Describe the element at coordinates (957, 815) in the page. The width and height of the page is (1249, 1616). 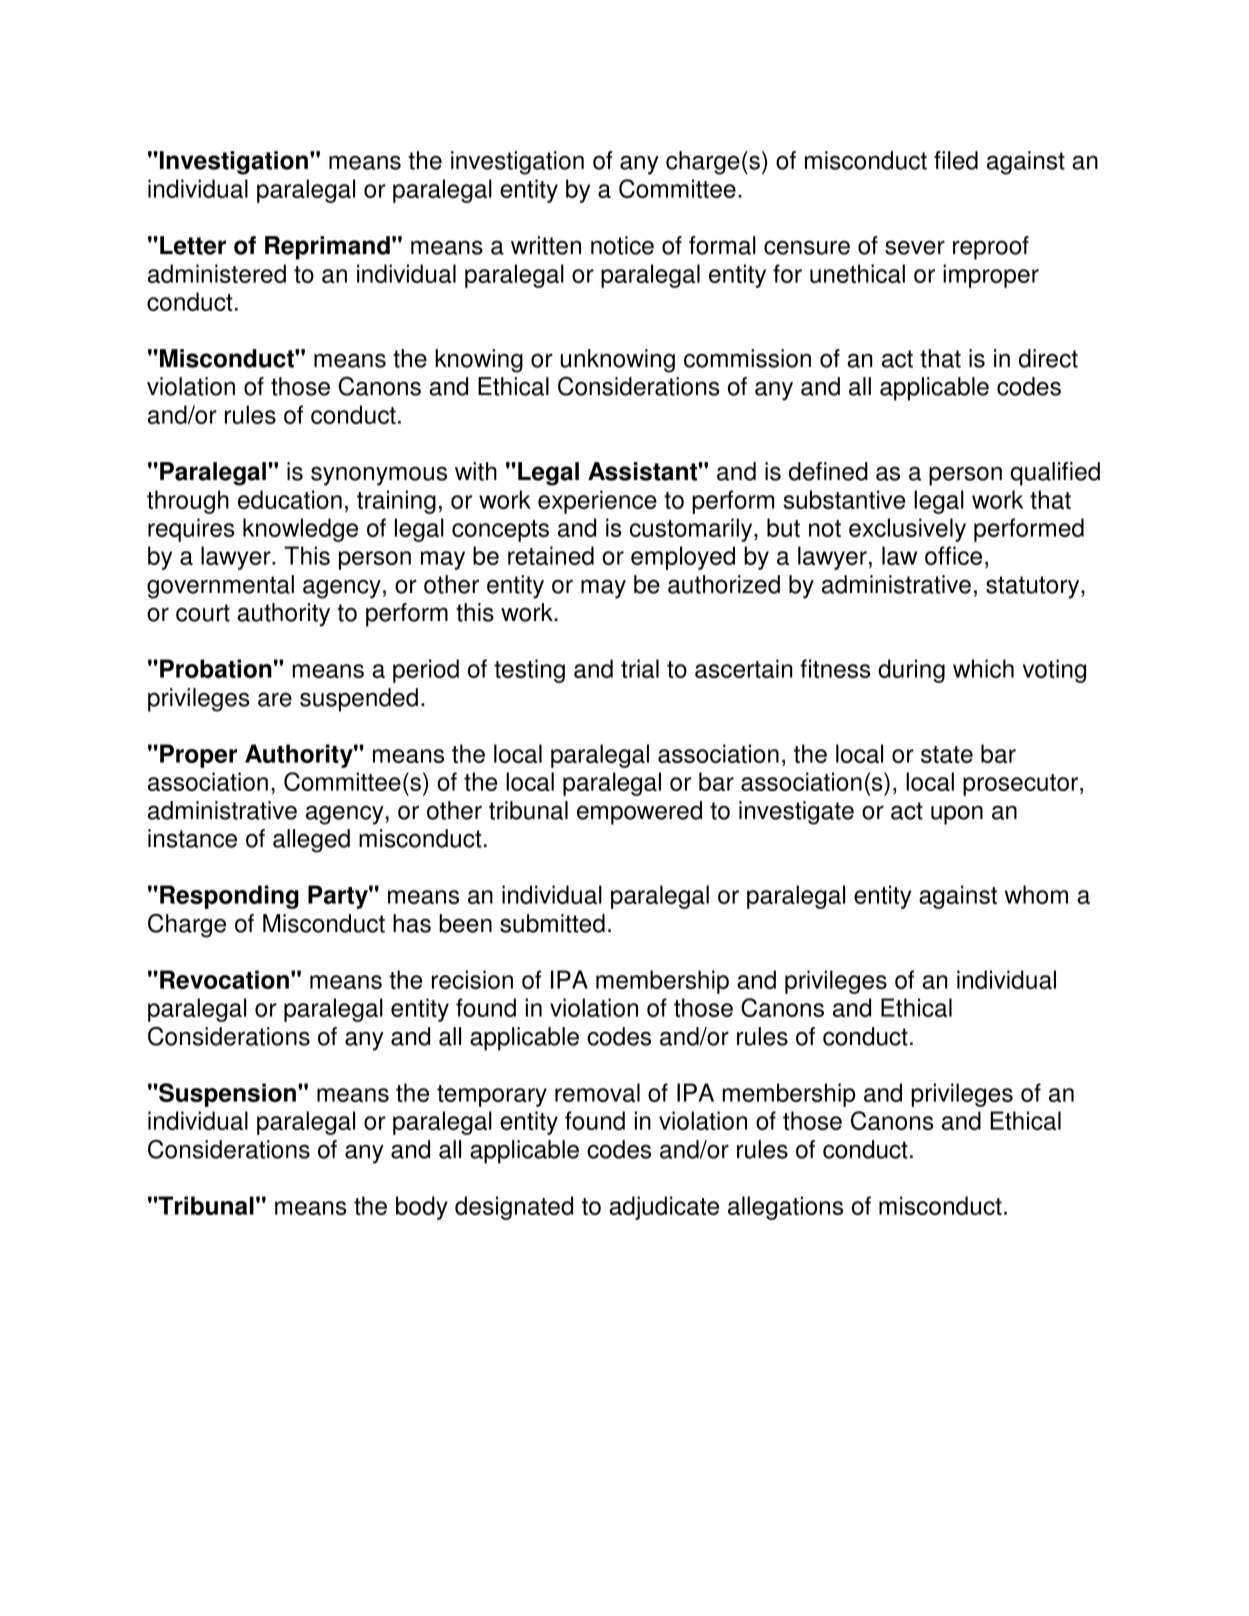
I see `upon` at that location.
